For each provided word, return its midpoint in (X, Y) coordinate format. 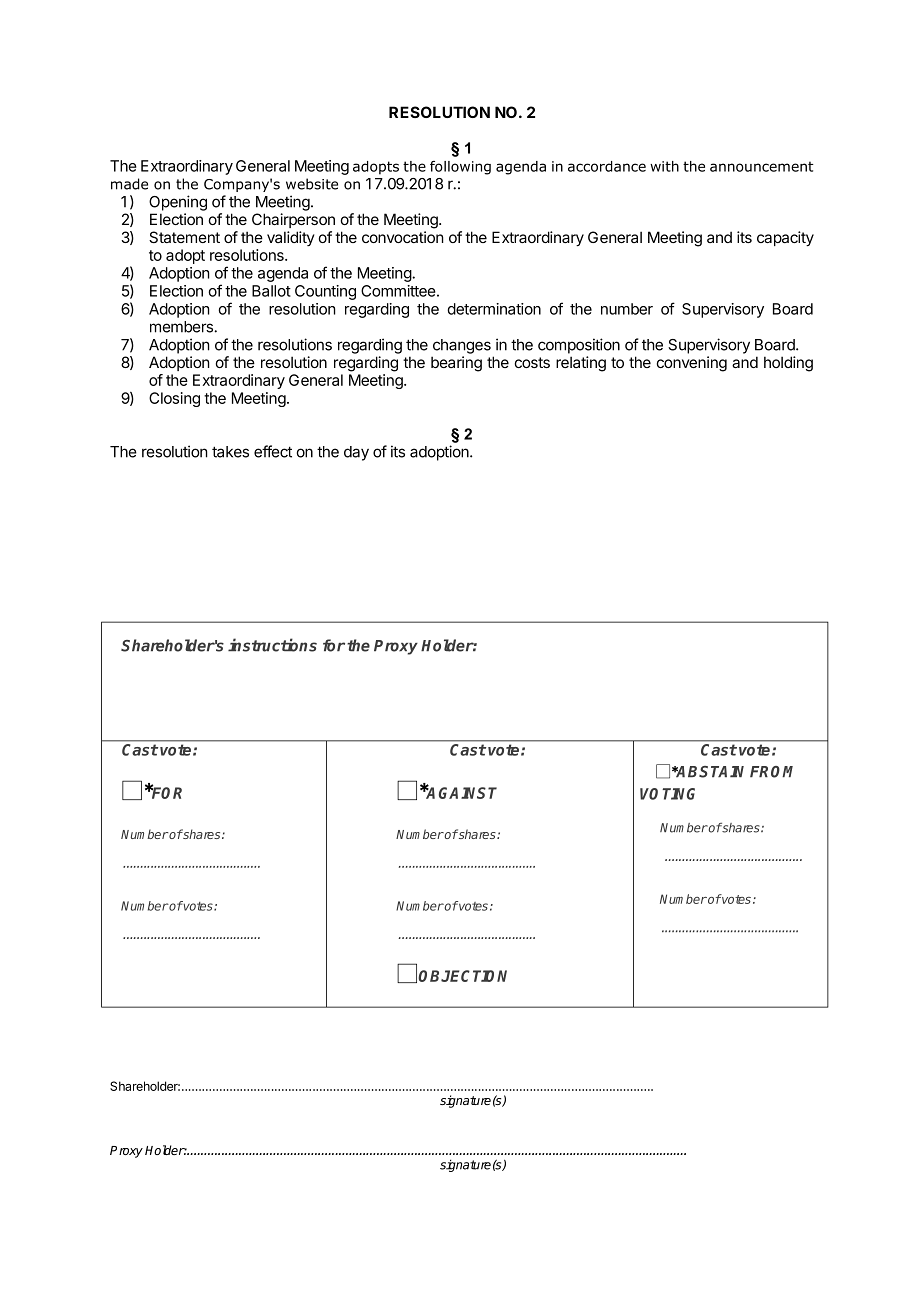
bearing (456, 364)
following (460, 168)
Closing (174, 399)
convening (692, 364)
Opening (178, 203)
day (356, 453)
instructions (272, 645)
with (664, 166)
